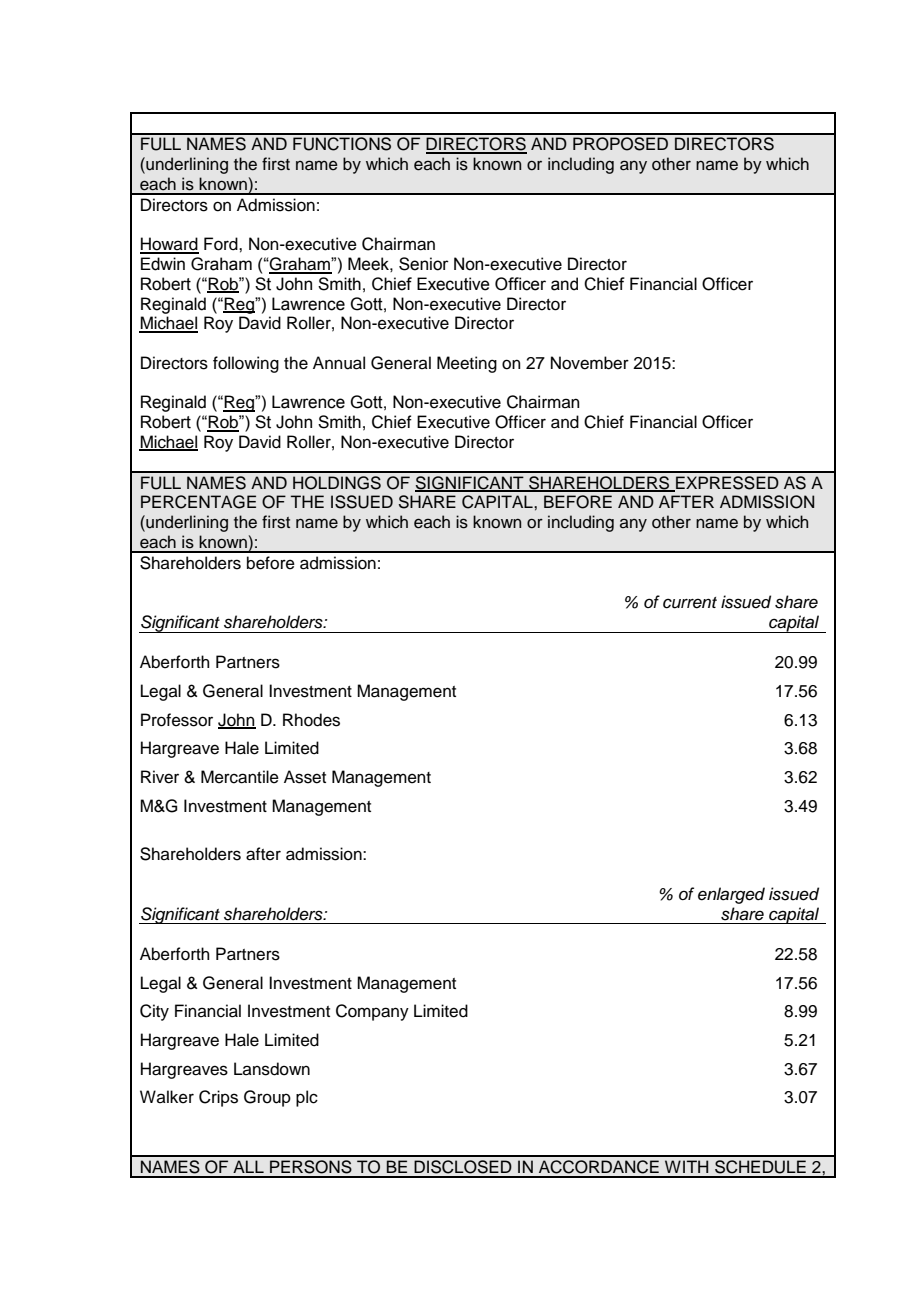 The image size is (924, 1308). Describe the element at coordinates (177, 720) in the page. I see `Professor` at that location.
